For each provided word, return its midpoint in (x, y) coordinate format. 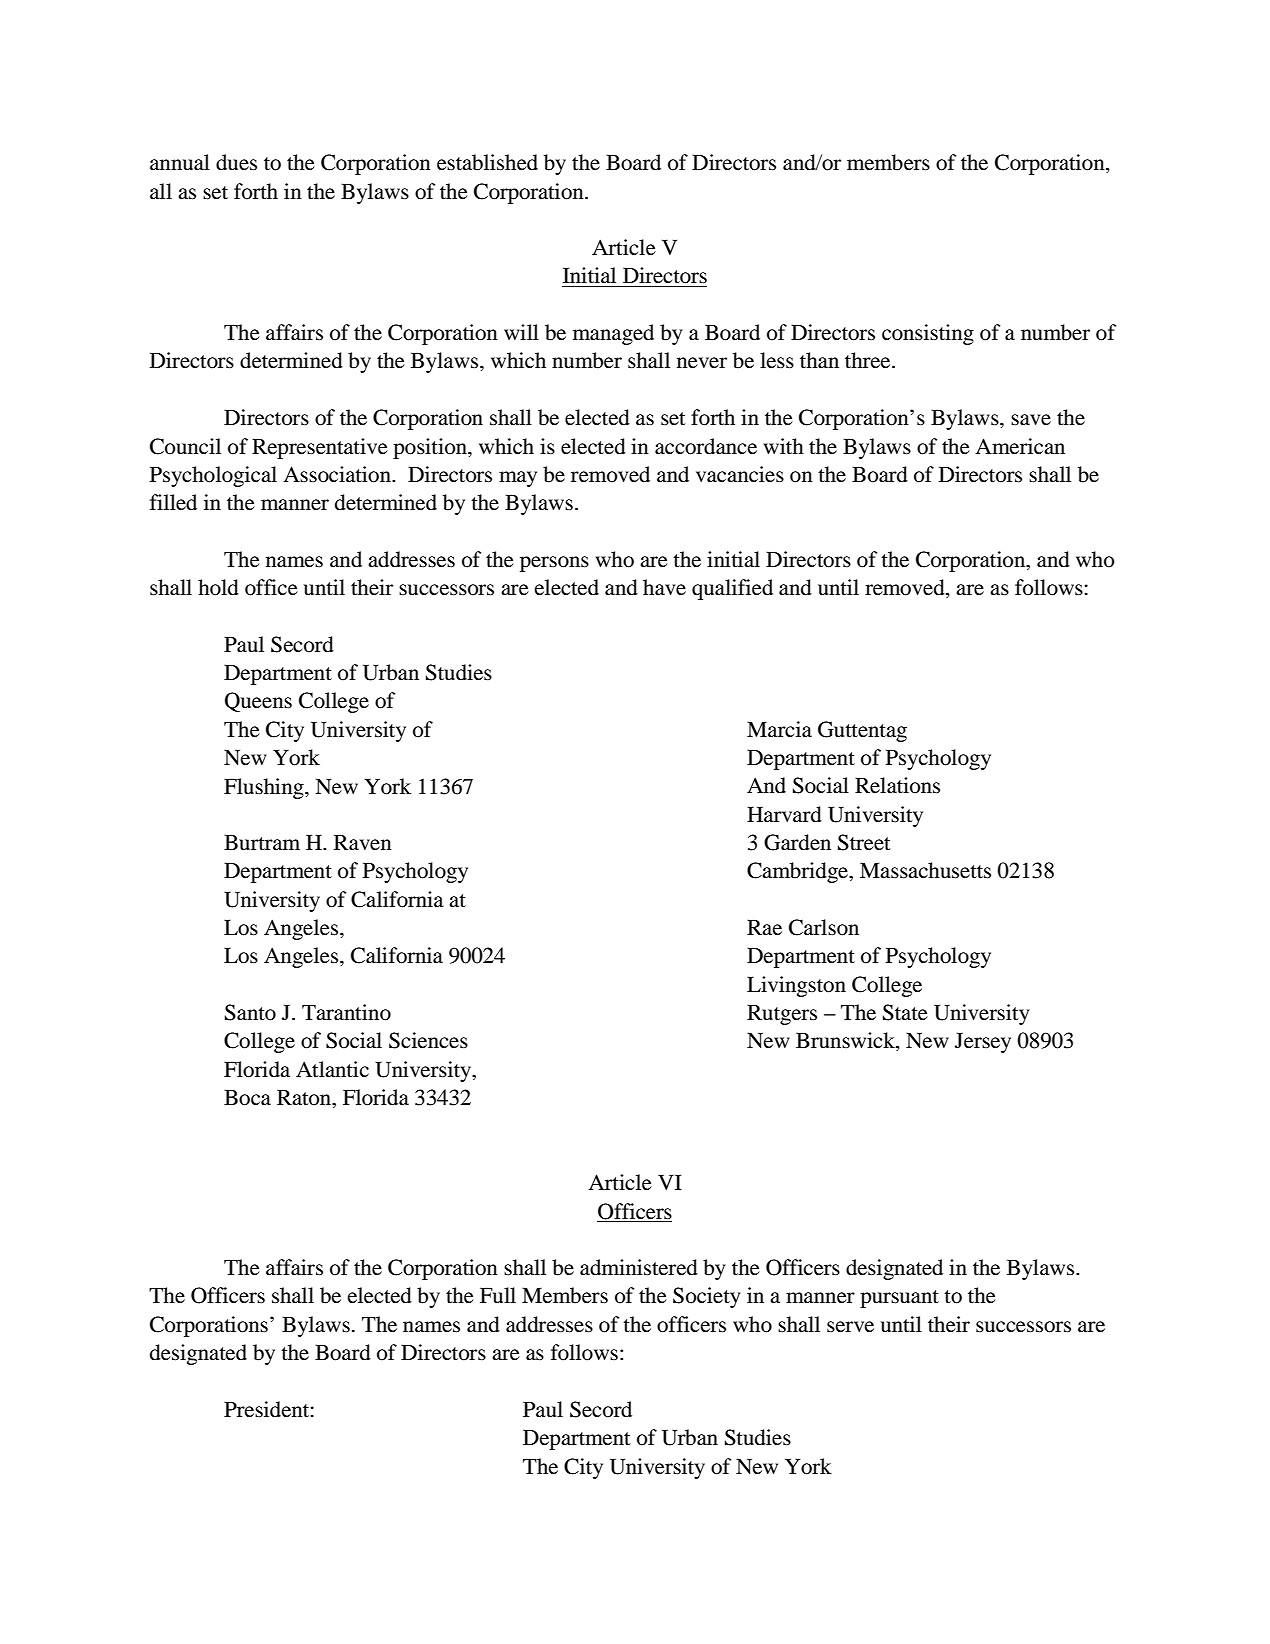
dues (236, 162)
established (487, 162)
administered (639, 1267)
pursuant (899, 1299)
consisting (928, 334)
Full (498, 1295)
